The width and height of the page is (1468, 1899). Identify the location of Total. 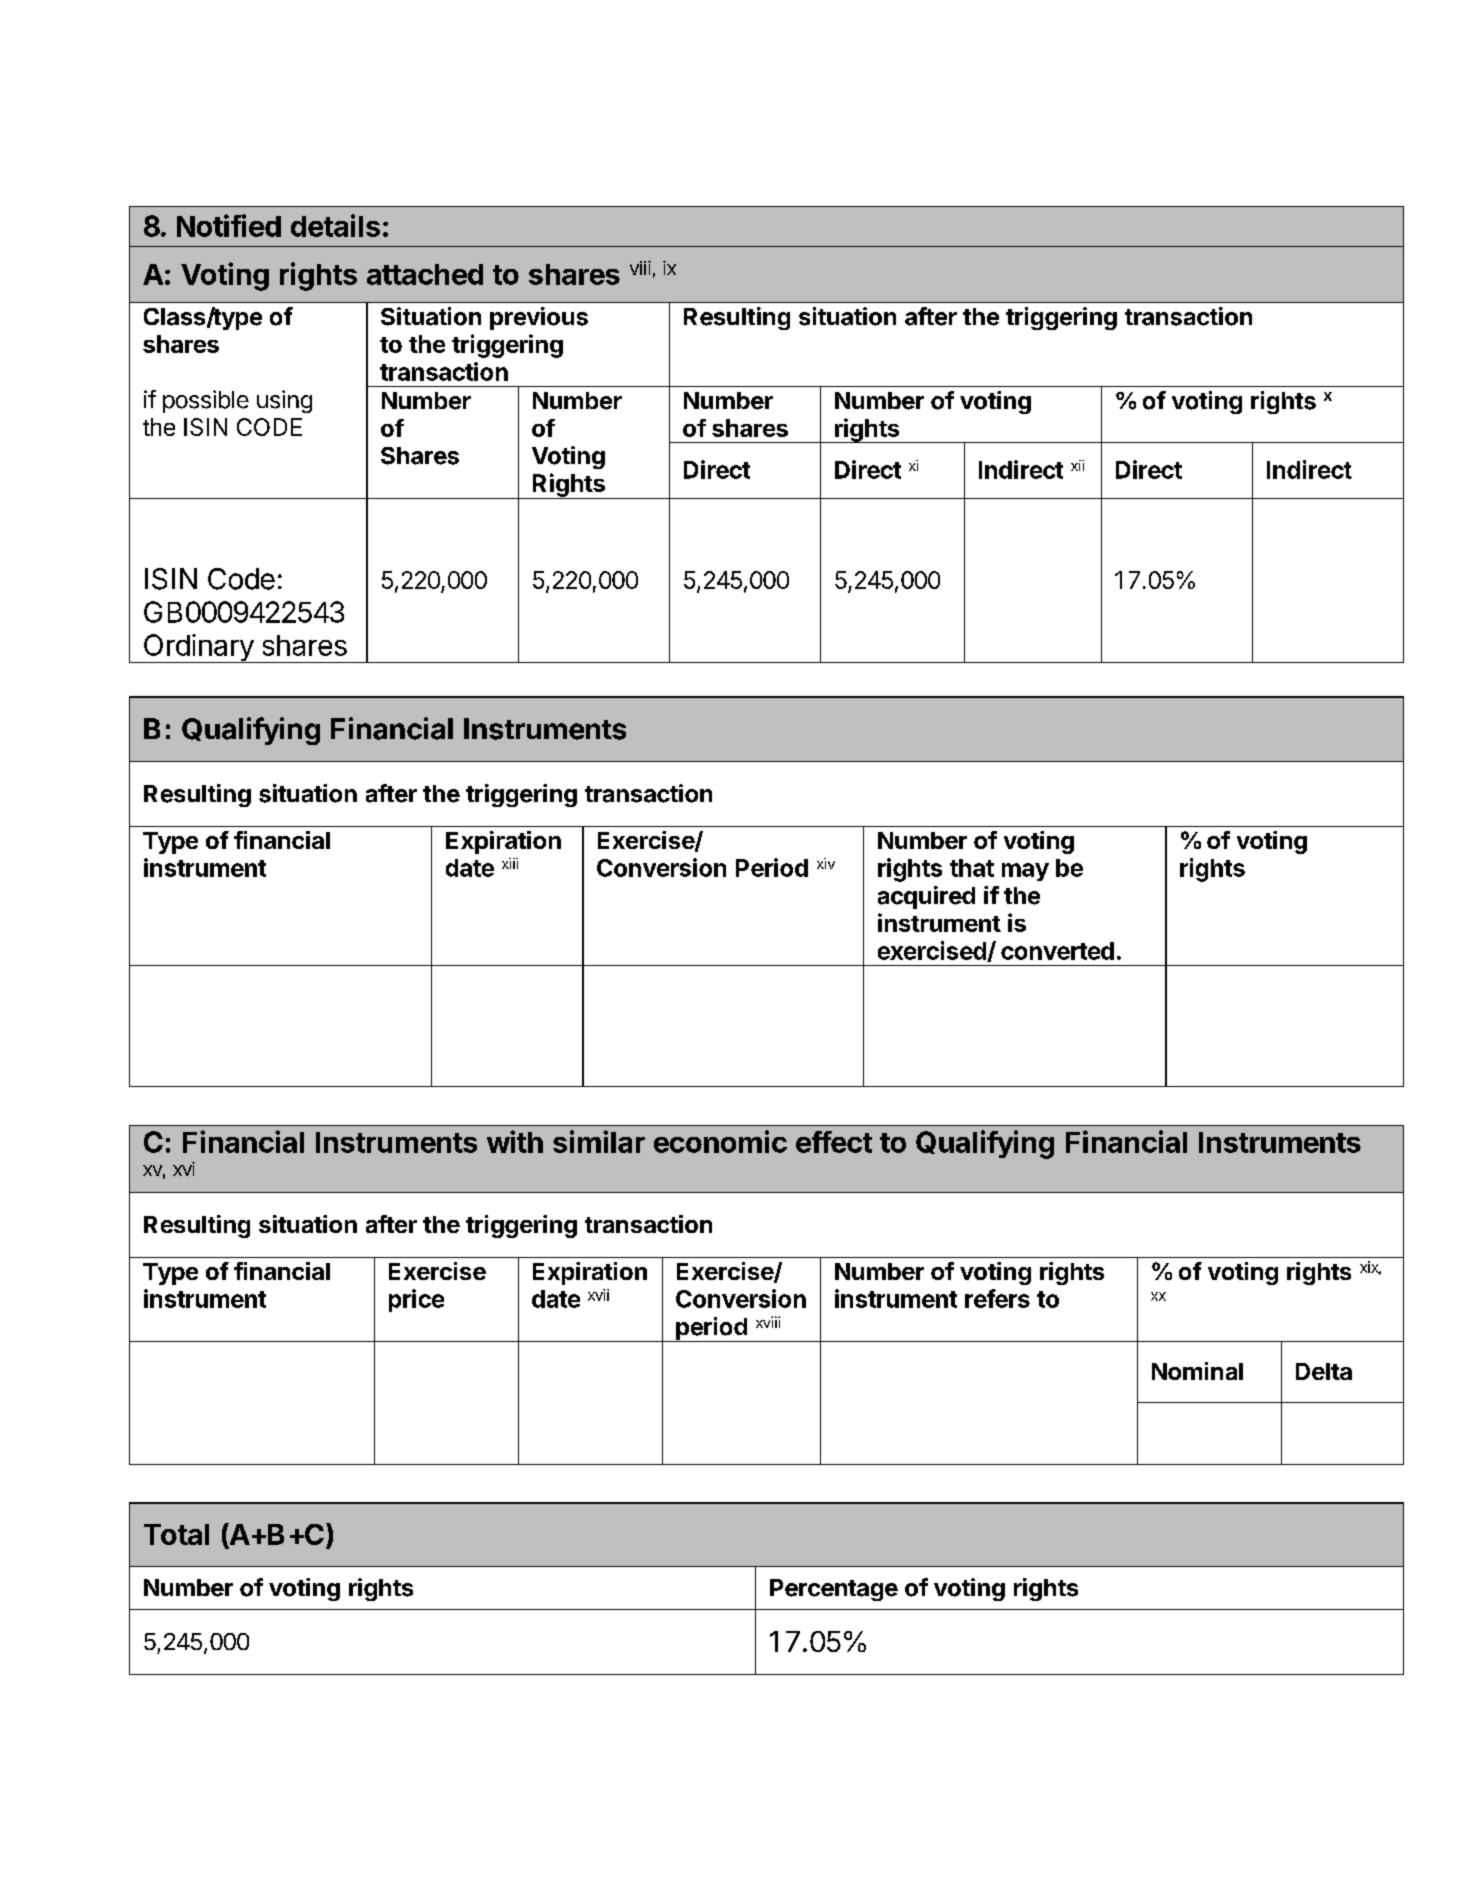
(176, 1534).
